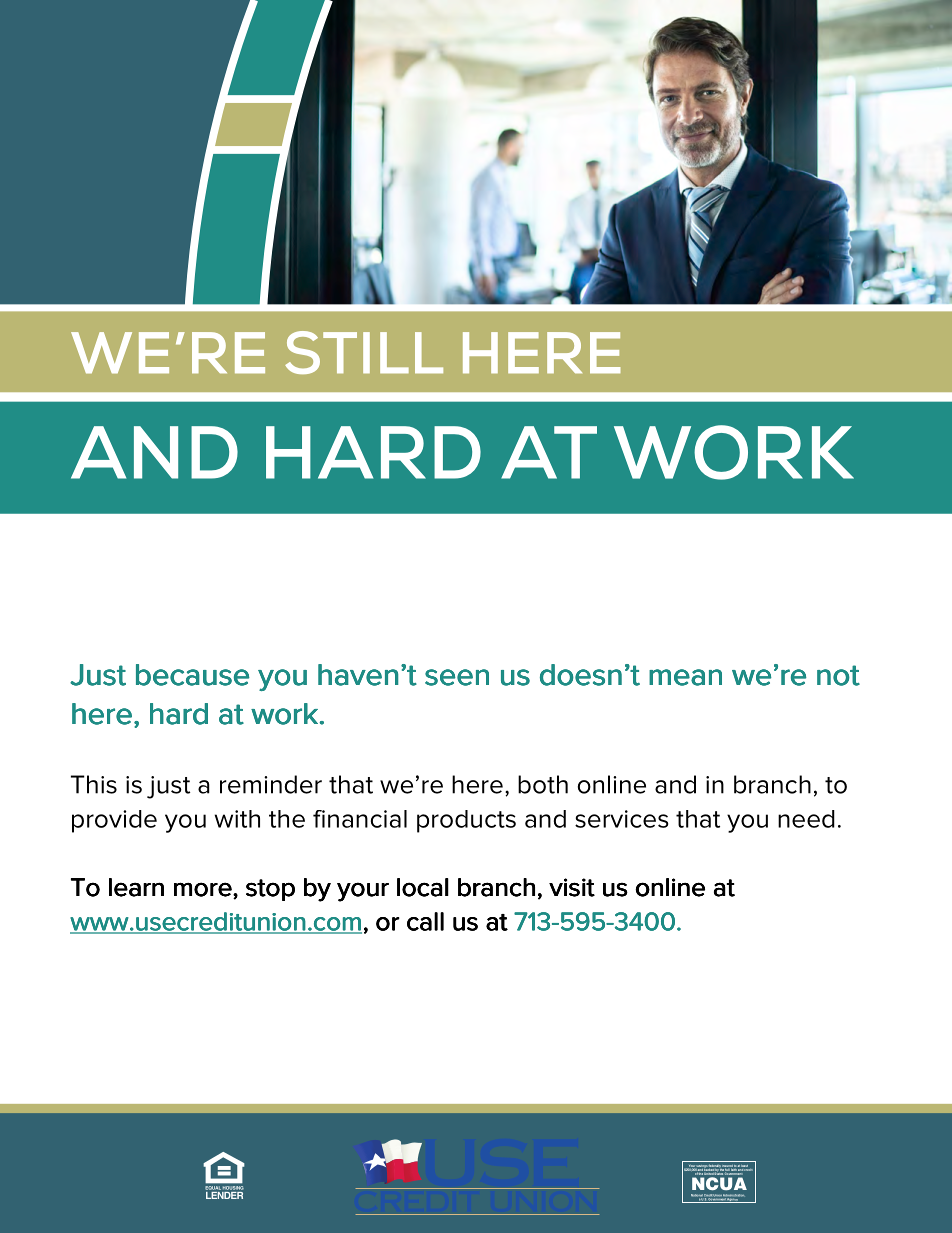 The image size is (952, 1233). I want to click on need, so click(806, 819).
